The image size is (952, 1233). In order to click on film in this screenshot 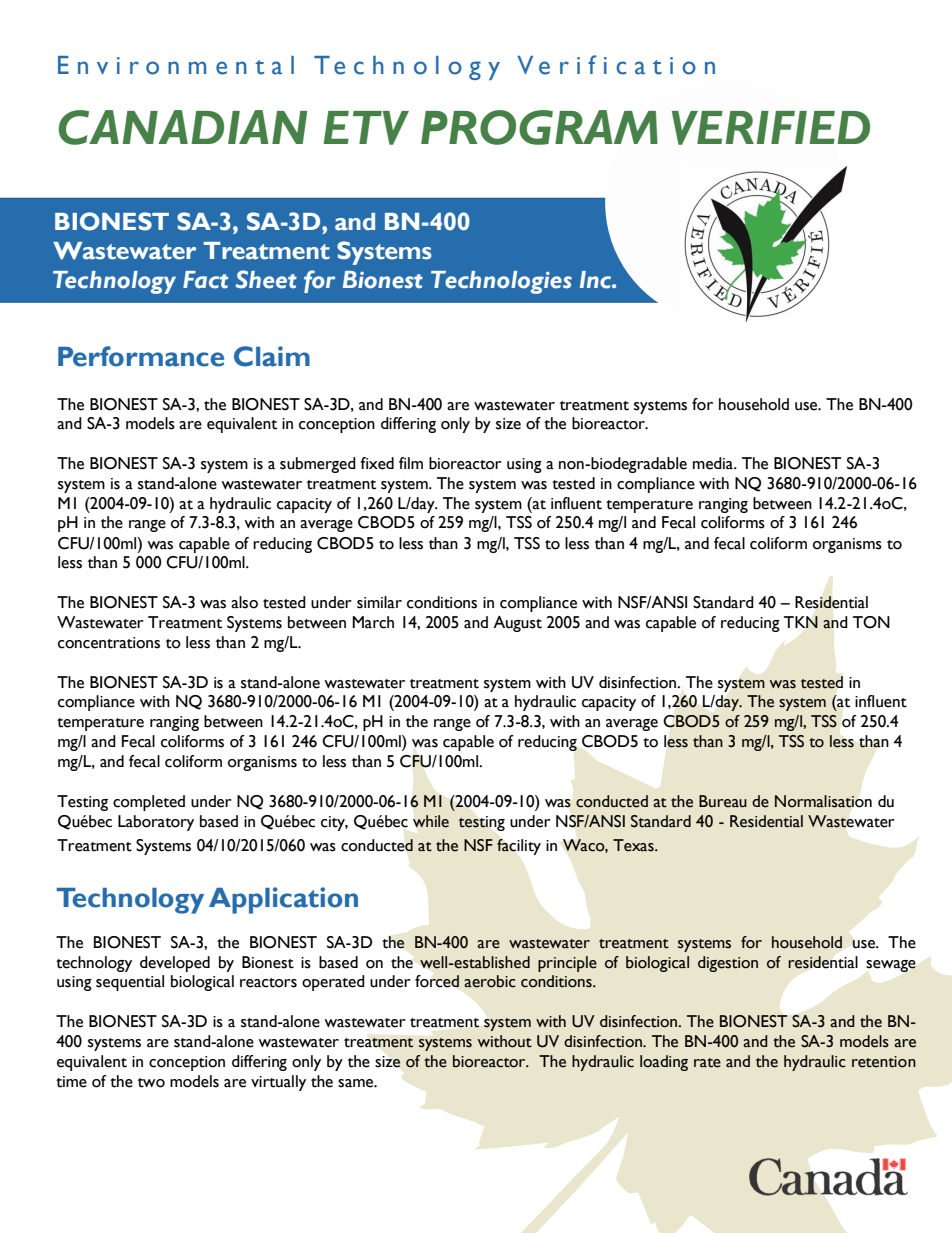, I will do `click(411, 463)`.
